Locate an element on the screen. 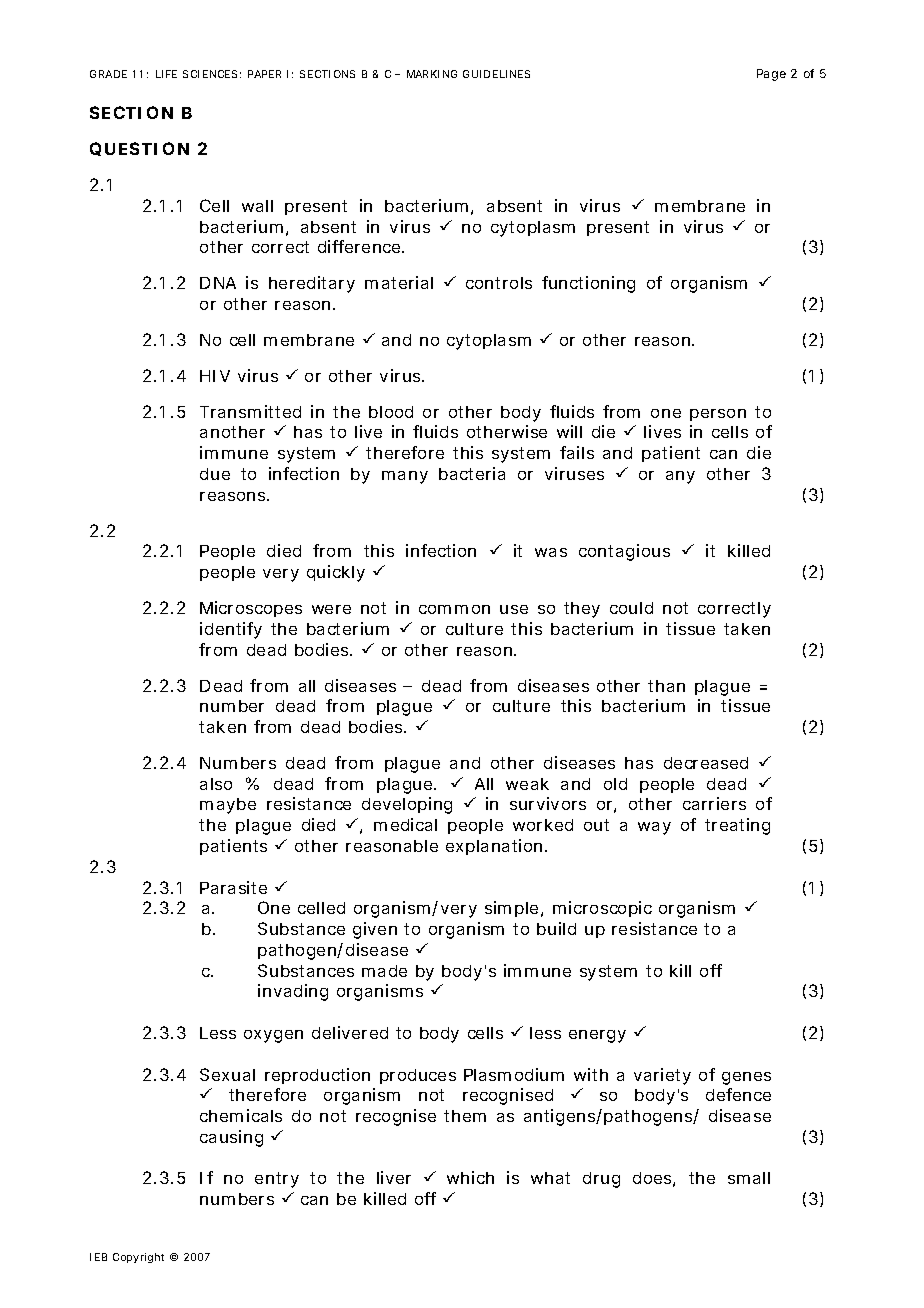 The image size is (924, 1308). identify is located at coordinates (231, 630).
